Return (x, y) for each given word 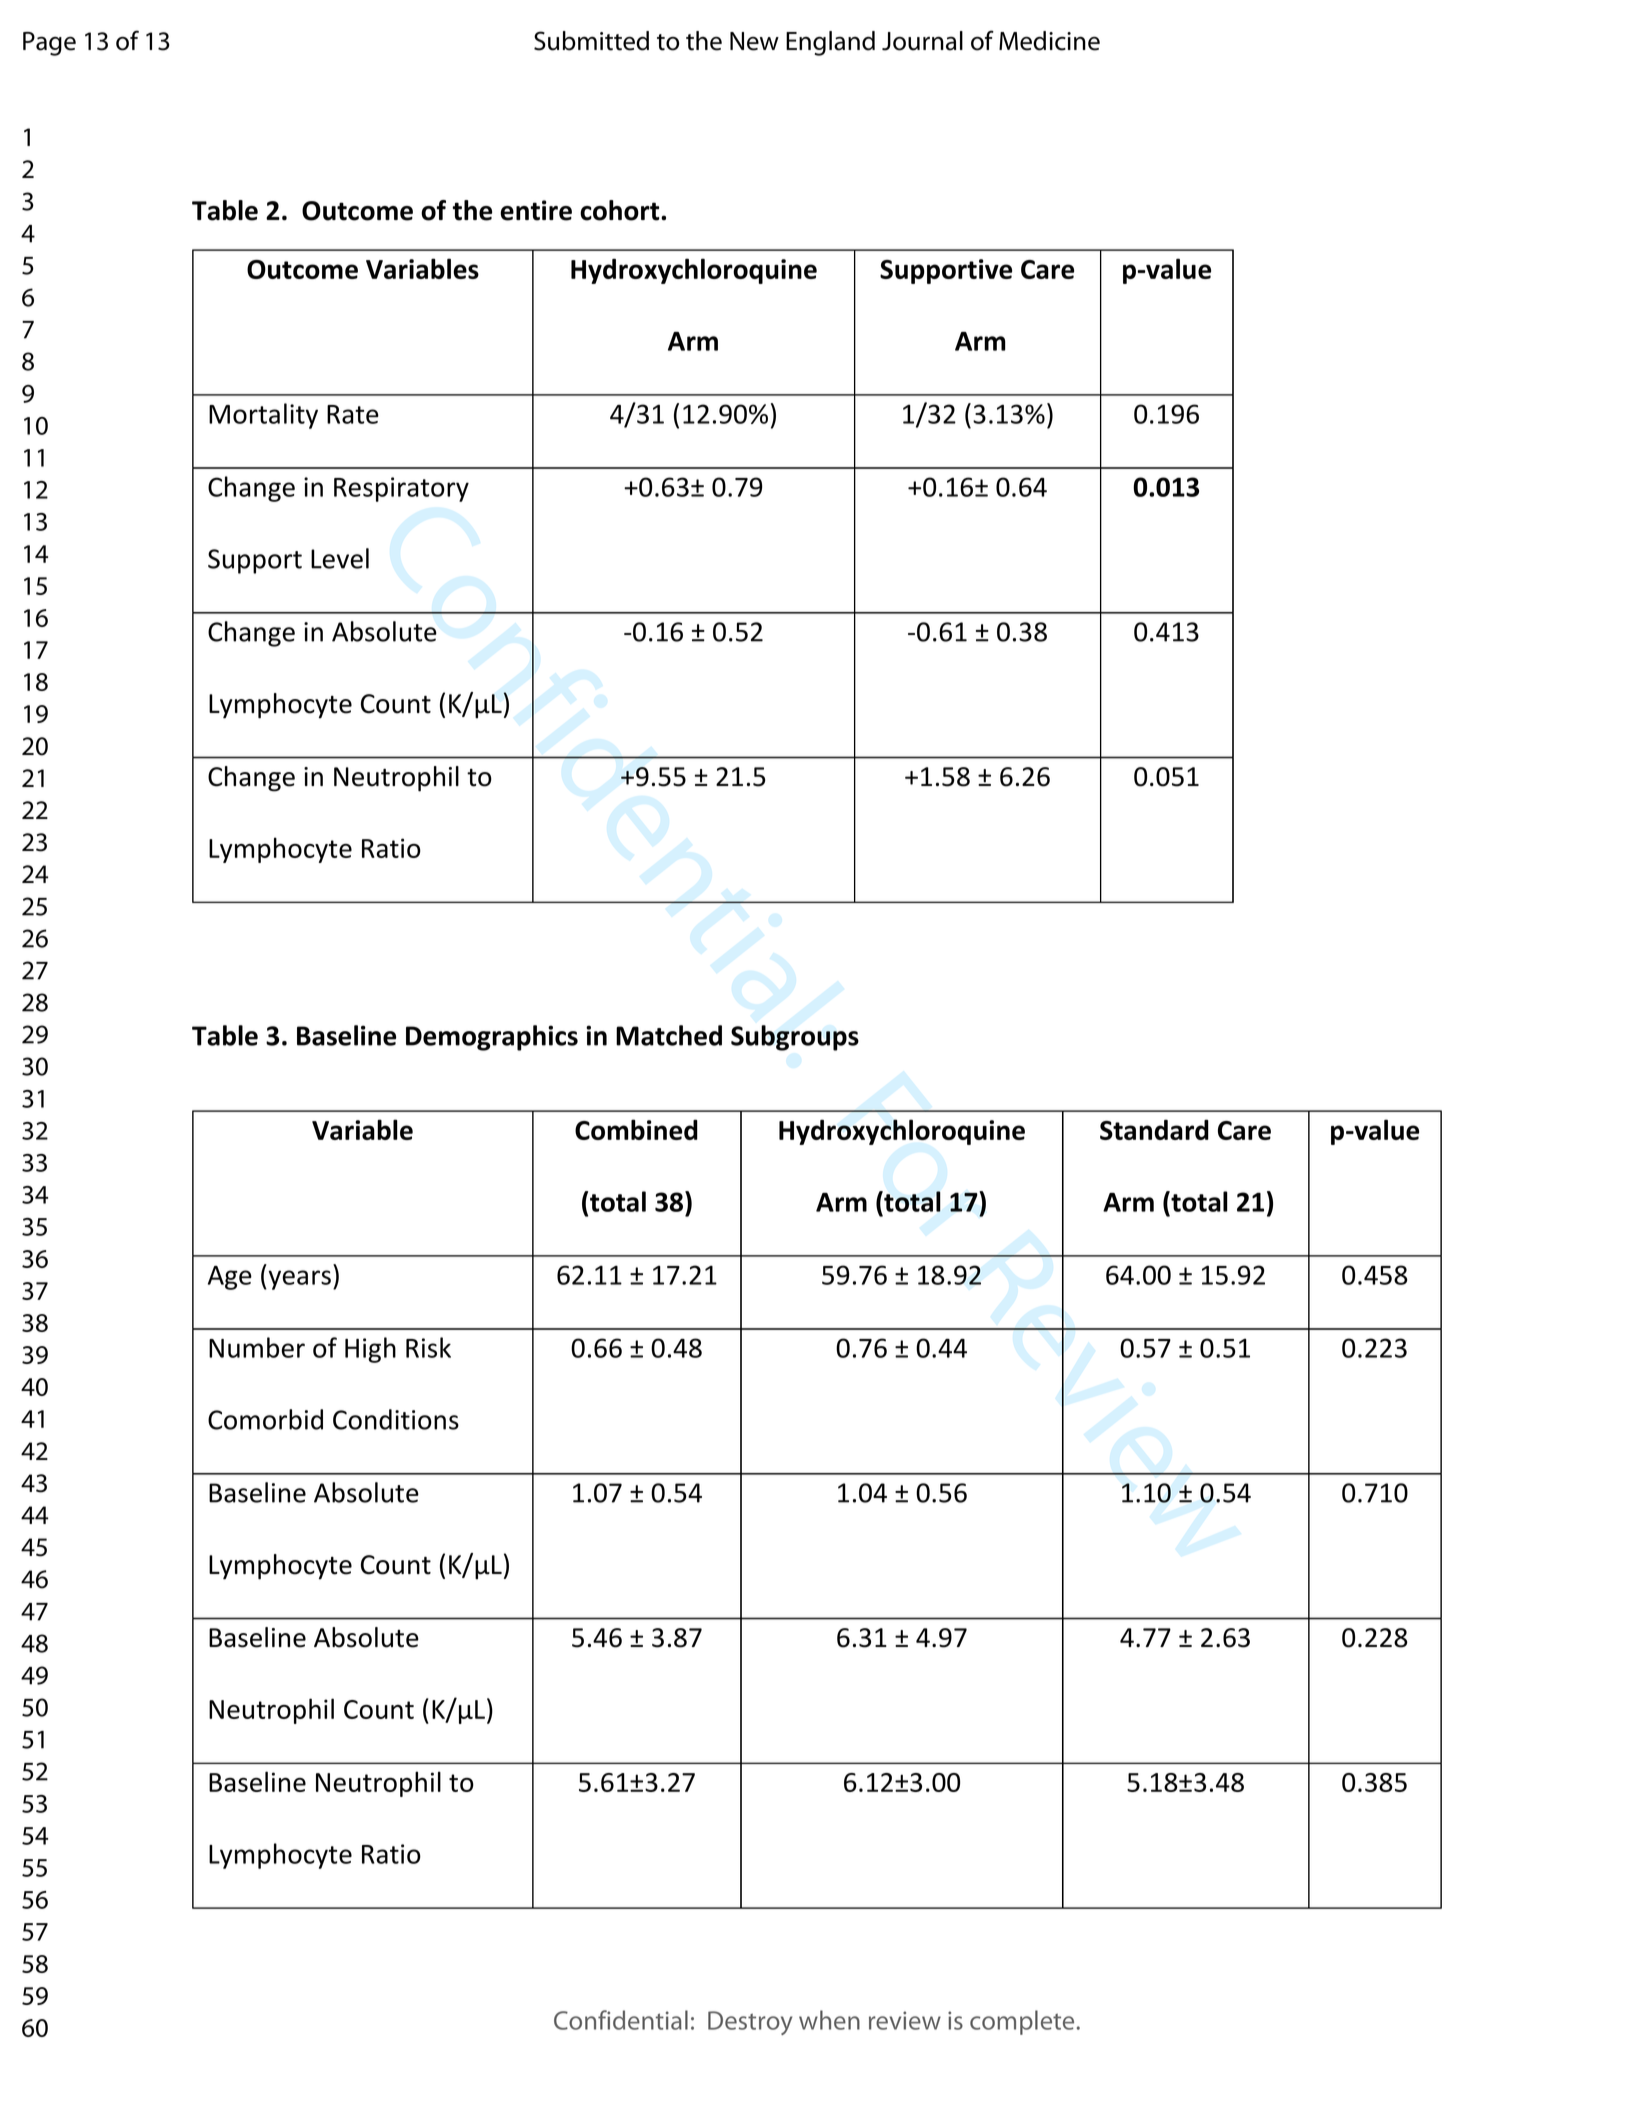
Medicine (1049, 41)
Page (49, 44)
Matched (669, 1035)
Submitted (591, 41)
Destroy (750, 2023)
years (298, 1280)
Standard (1154, 1129)
